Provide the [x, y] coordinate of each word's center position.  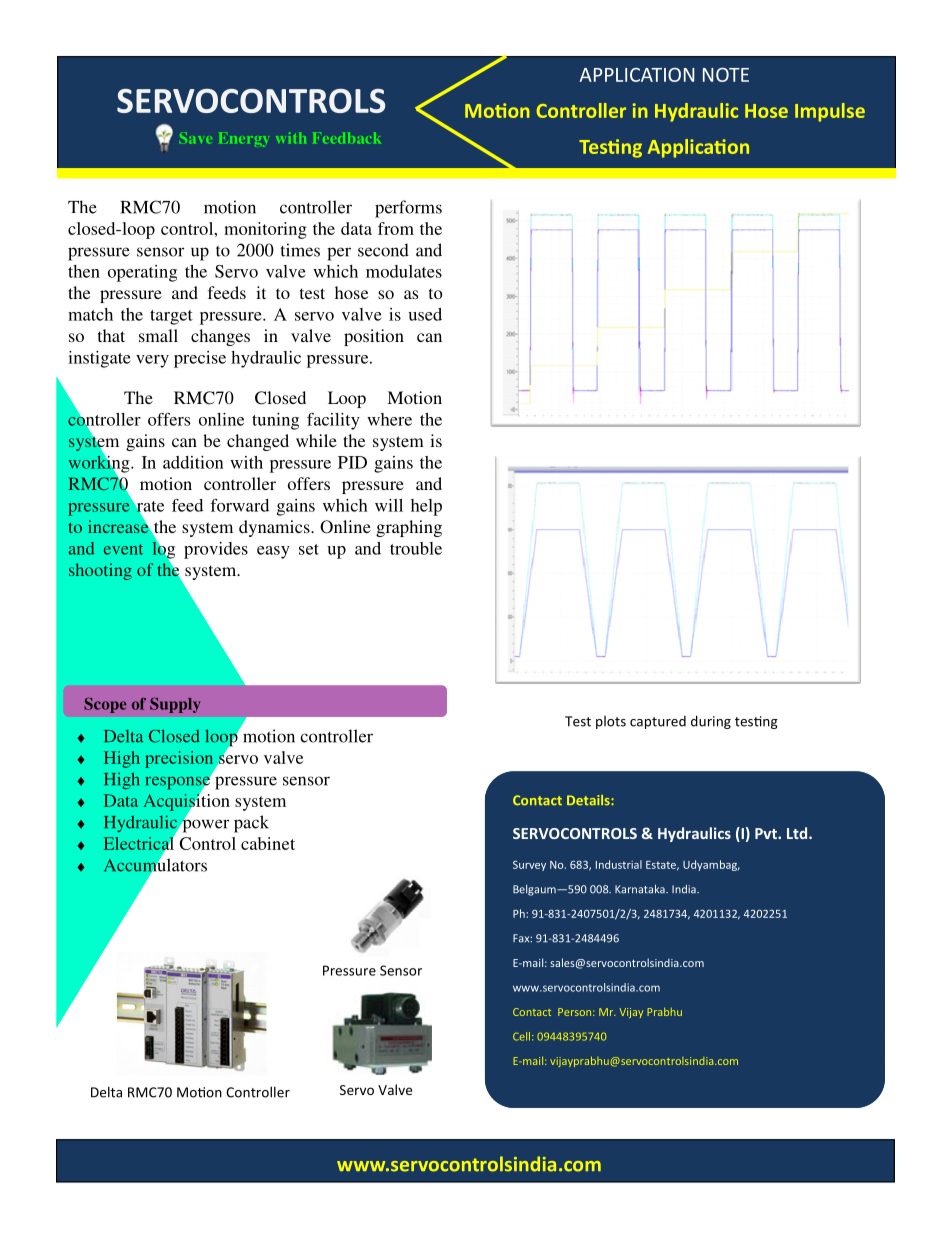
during [711, 722]
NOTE [726, 75]
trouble [416, 548]
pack [251, 824]
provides [216, 550]
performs [408, 209]
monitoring [265, 230]
